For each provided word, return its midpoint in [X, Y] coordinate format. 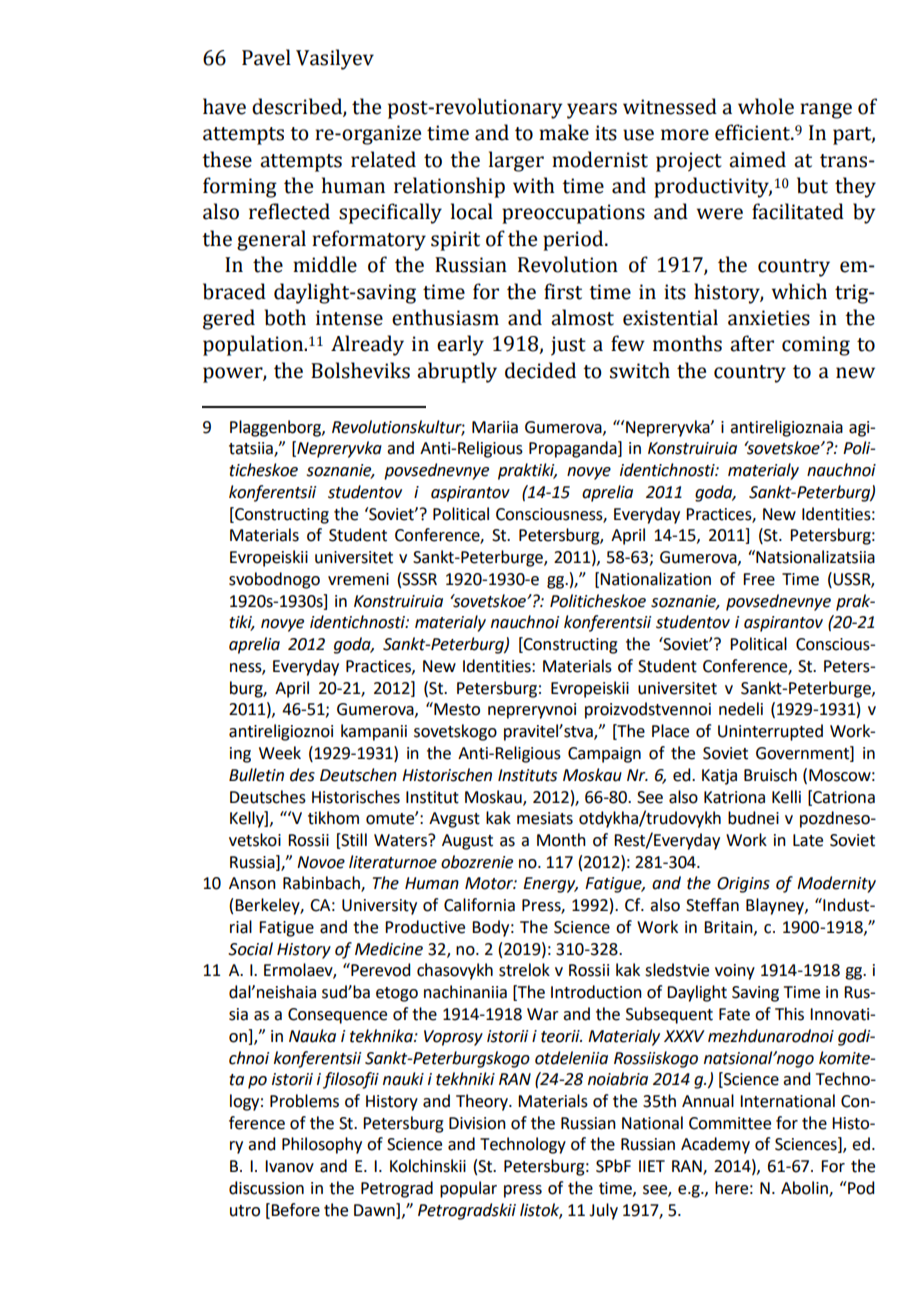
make [564, 132]
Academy [715, 1145]
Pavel [266, 57]
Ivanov [289, 1166]
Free [759, 579]
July [603, 1211]
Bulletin [256, 775]
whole [766, 106]
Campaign [604, 755]
